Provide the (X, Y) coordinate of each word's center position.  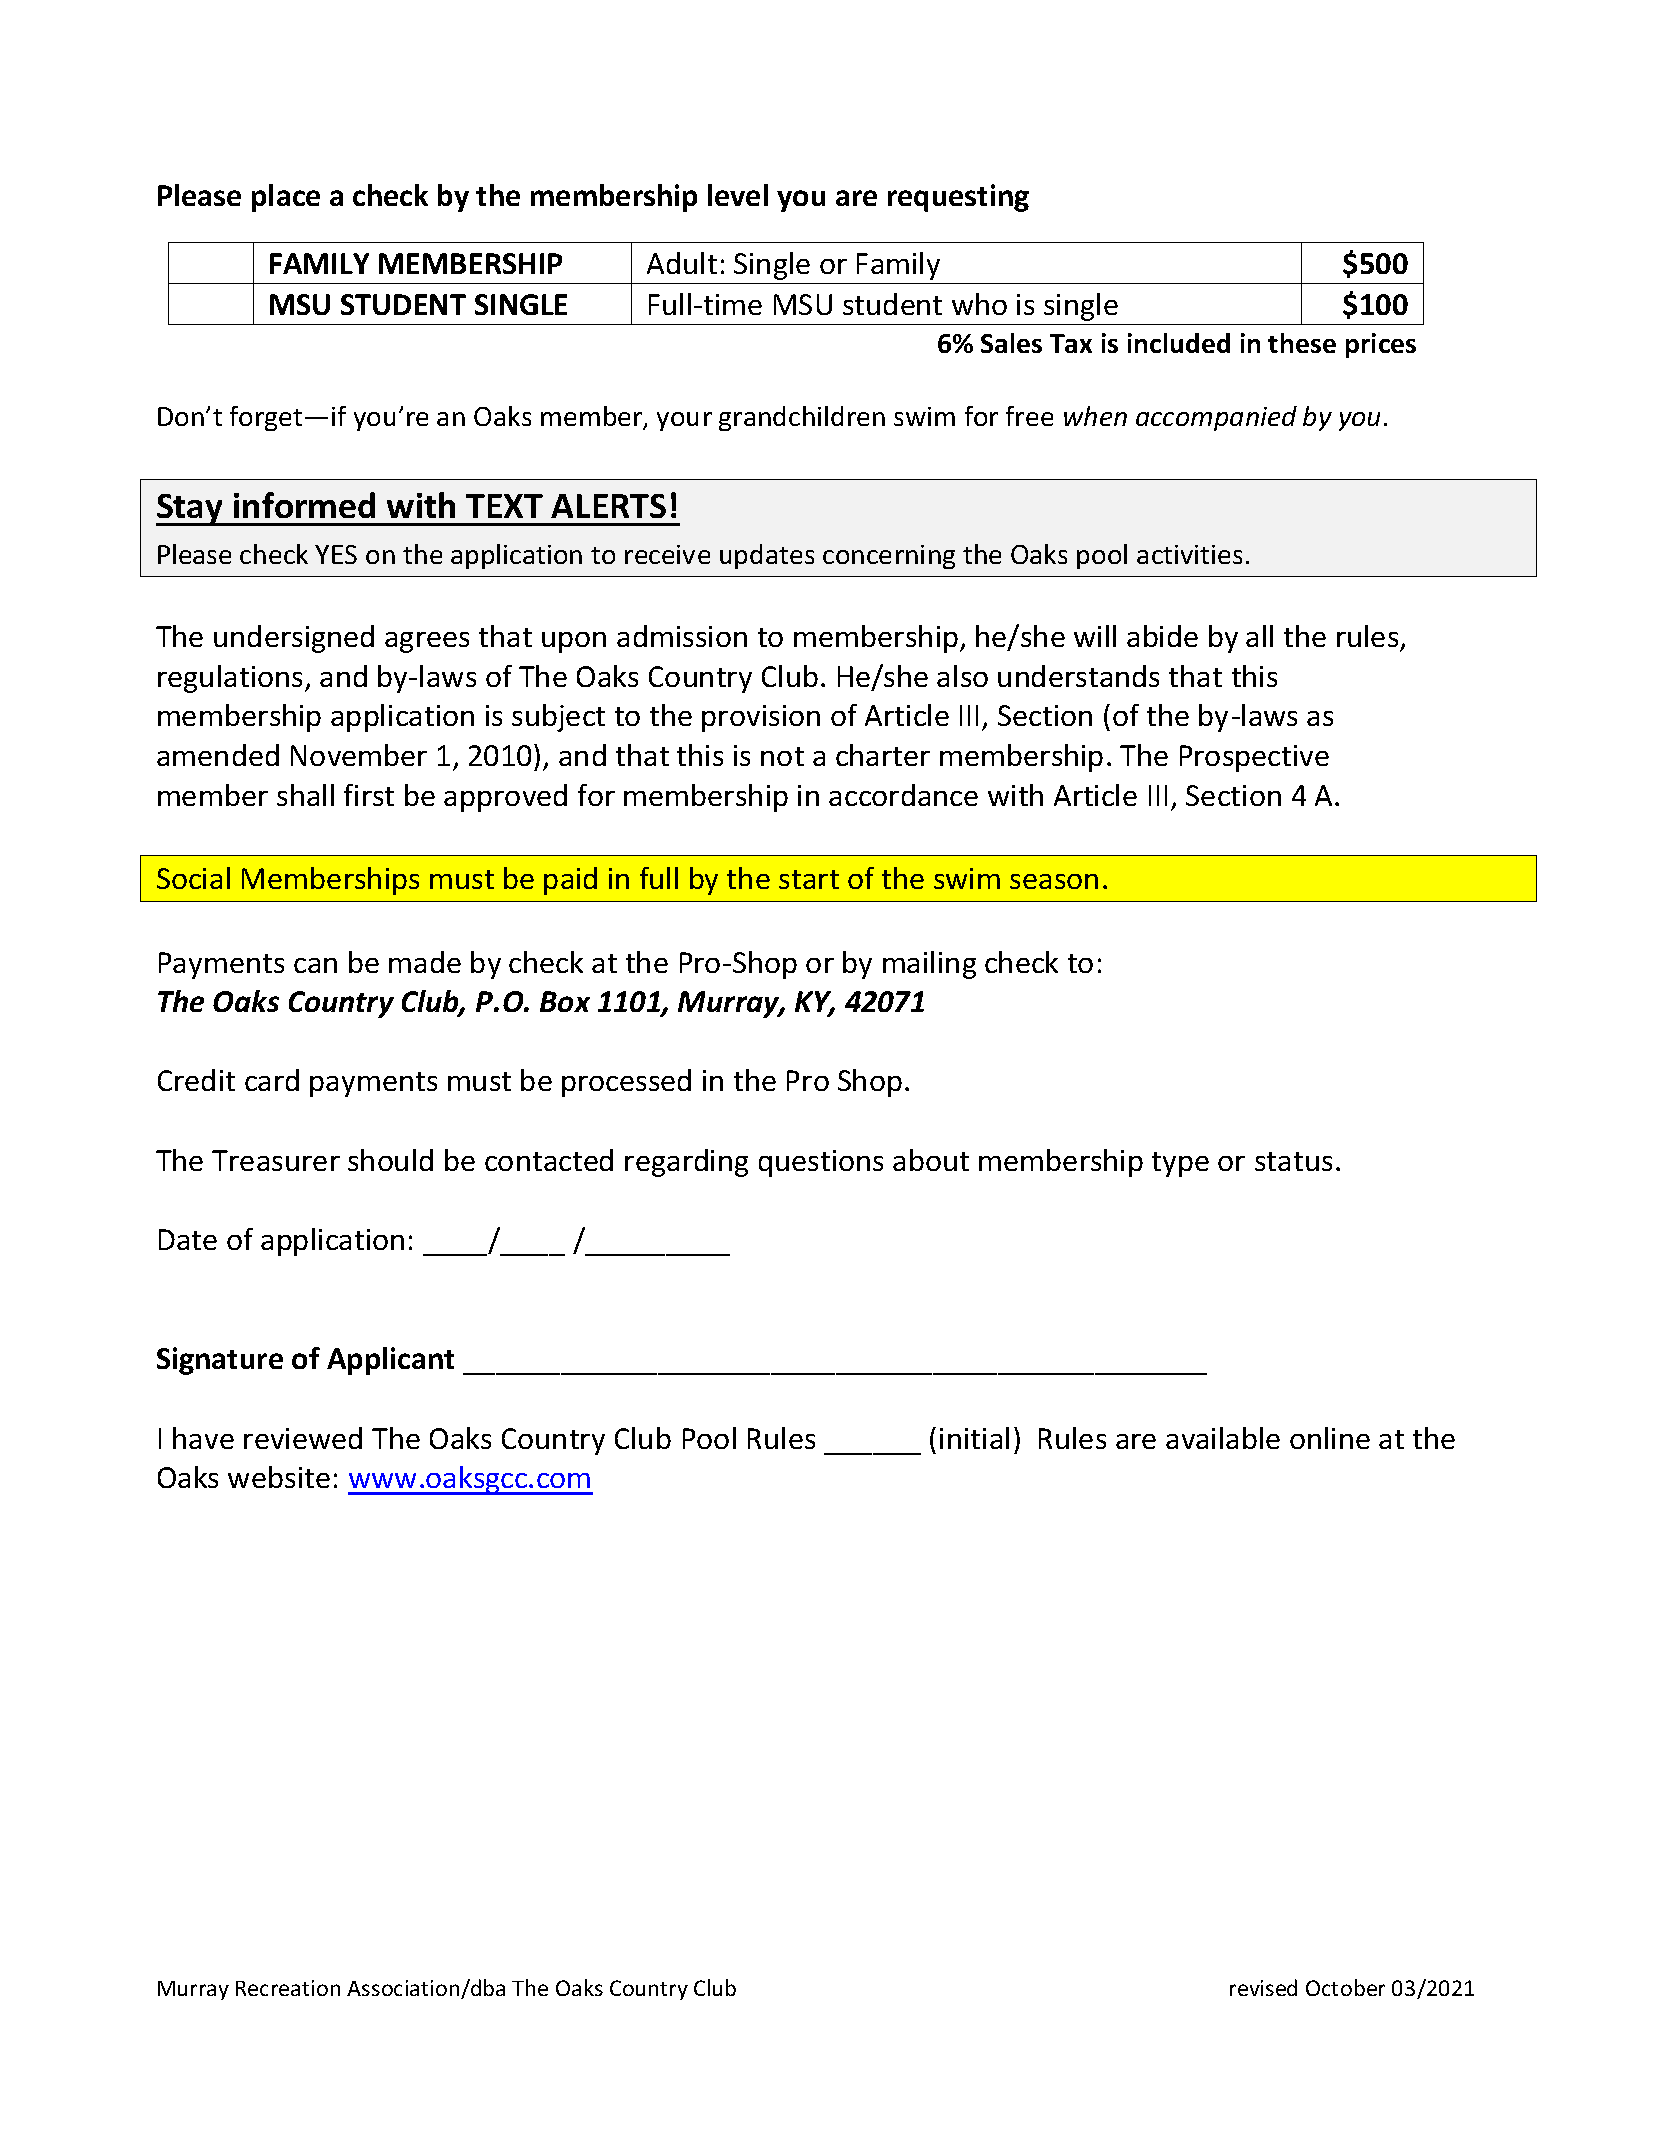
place (286, 198)
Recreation (288, 1988)
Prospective (1254, 758)
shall (305, 795)
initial (974, 1438)
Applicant (390, 1361)
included (1179, 343)
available (1223, 1438)
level (738, 195)
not (782, 756)
